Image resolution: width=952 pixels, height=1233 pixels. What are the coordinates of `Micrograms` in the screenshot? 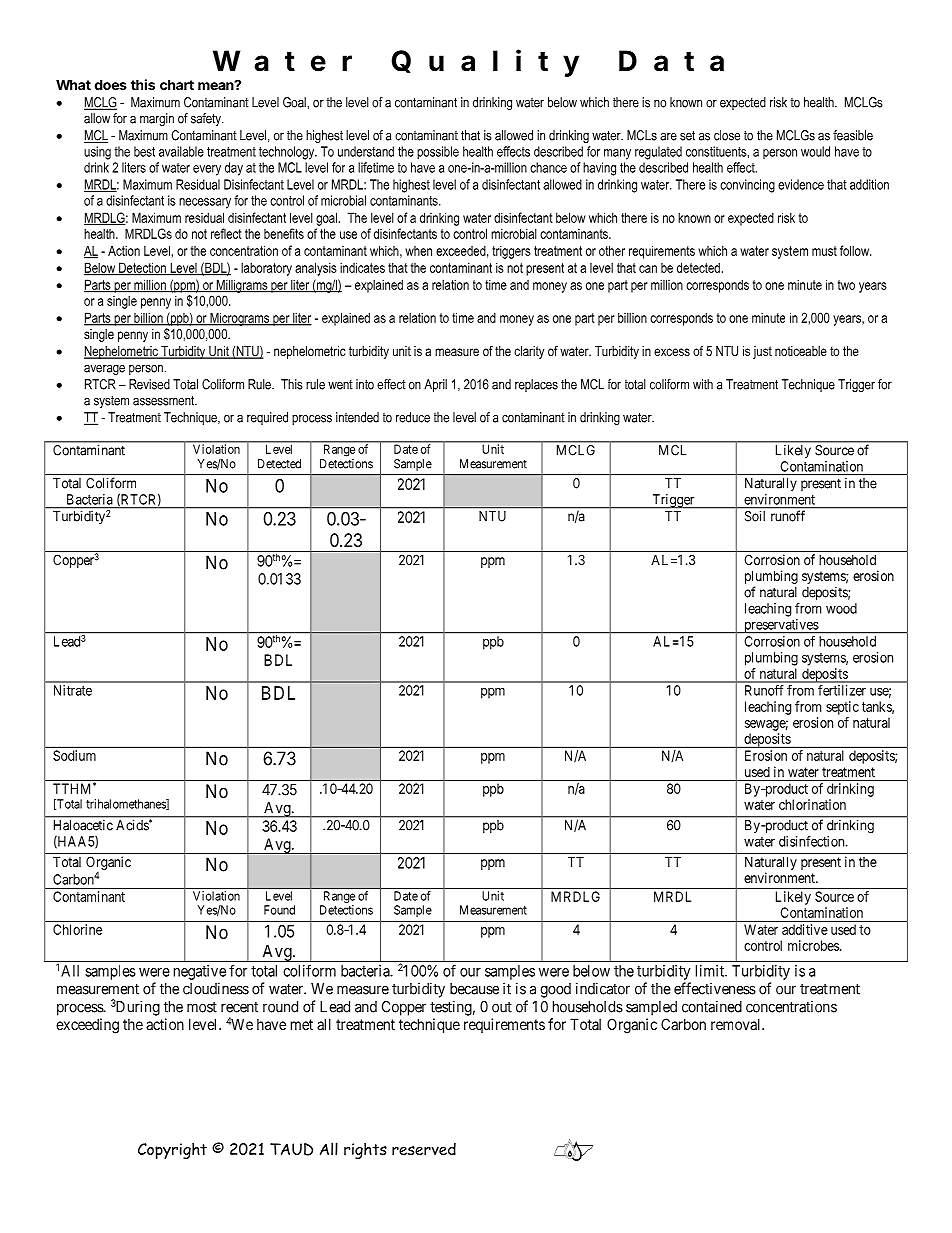 It's located at (240, 319).
